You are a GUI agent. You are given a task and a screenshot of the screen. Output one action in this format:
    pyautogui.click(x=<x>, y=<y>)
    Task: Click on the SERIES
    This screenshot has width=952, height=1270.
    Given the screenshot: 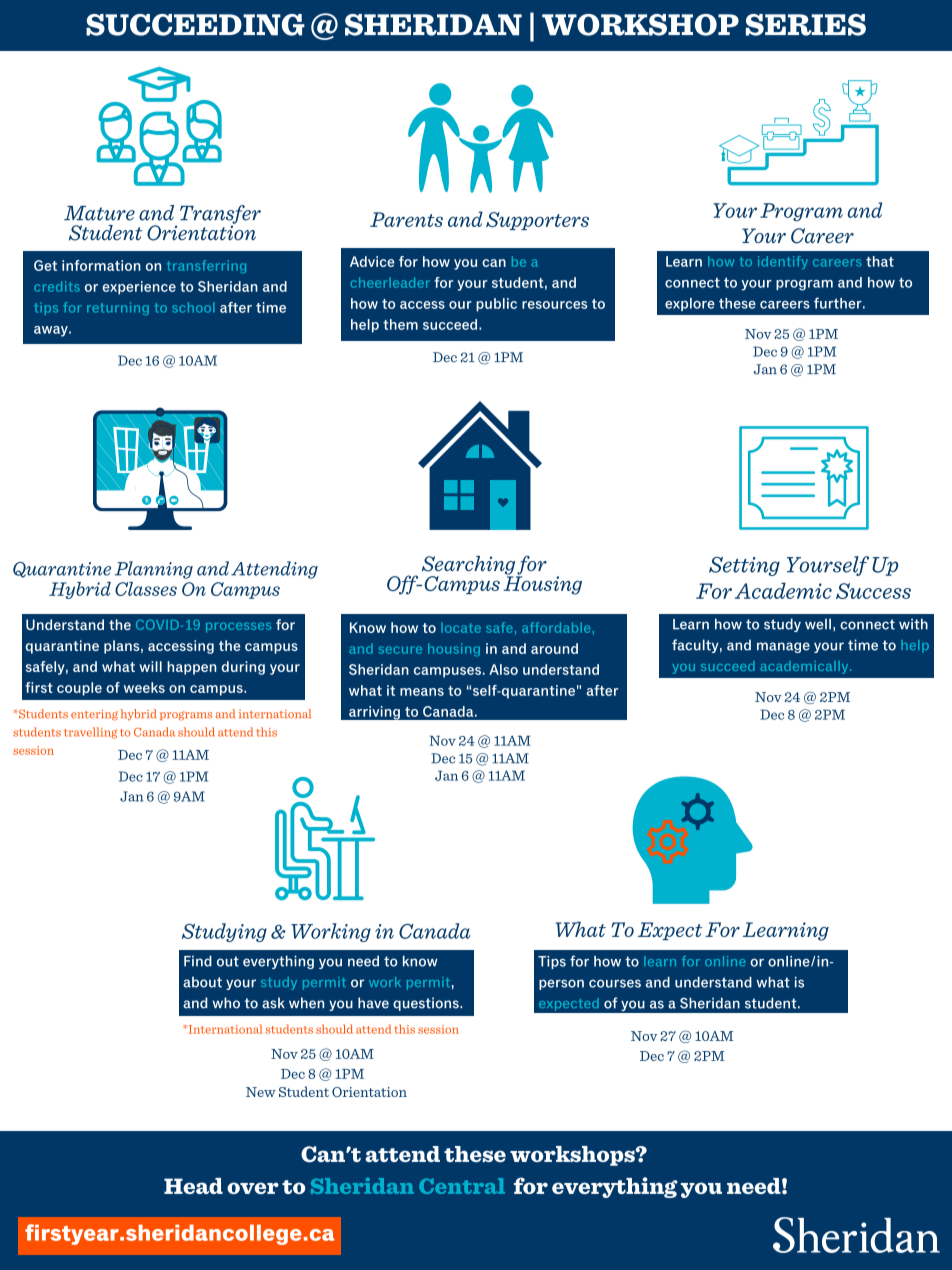 What is the action you would take?
    pyautogui.click(x=806, y=25)
